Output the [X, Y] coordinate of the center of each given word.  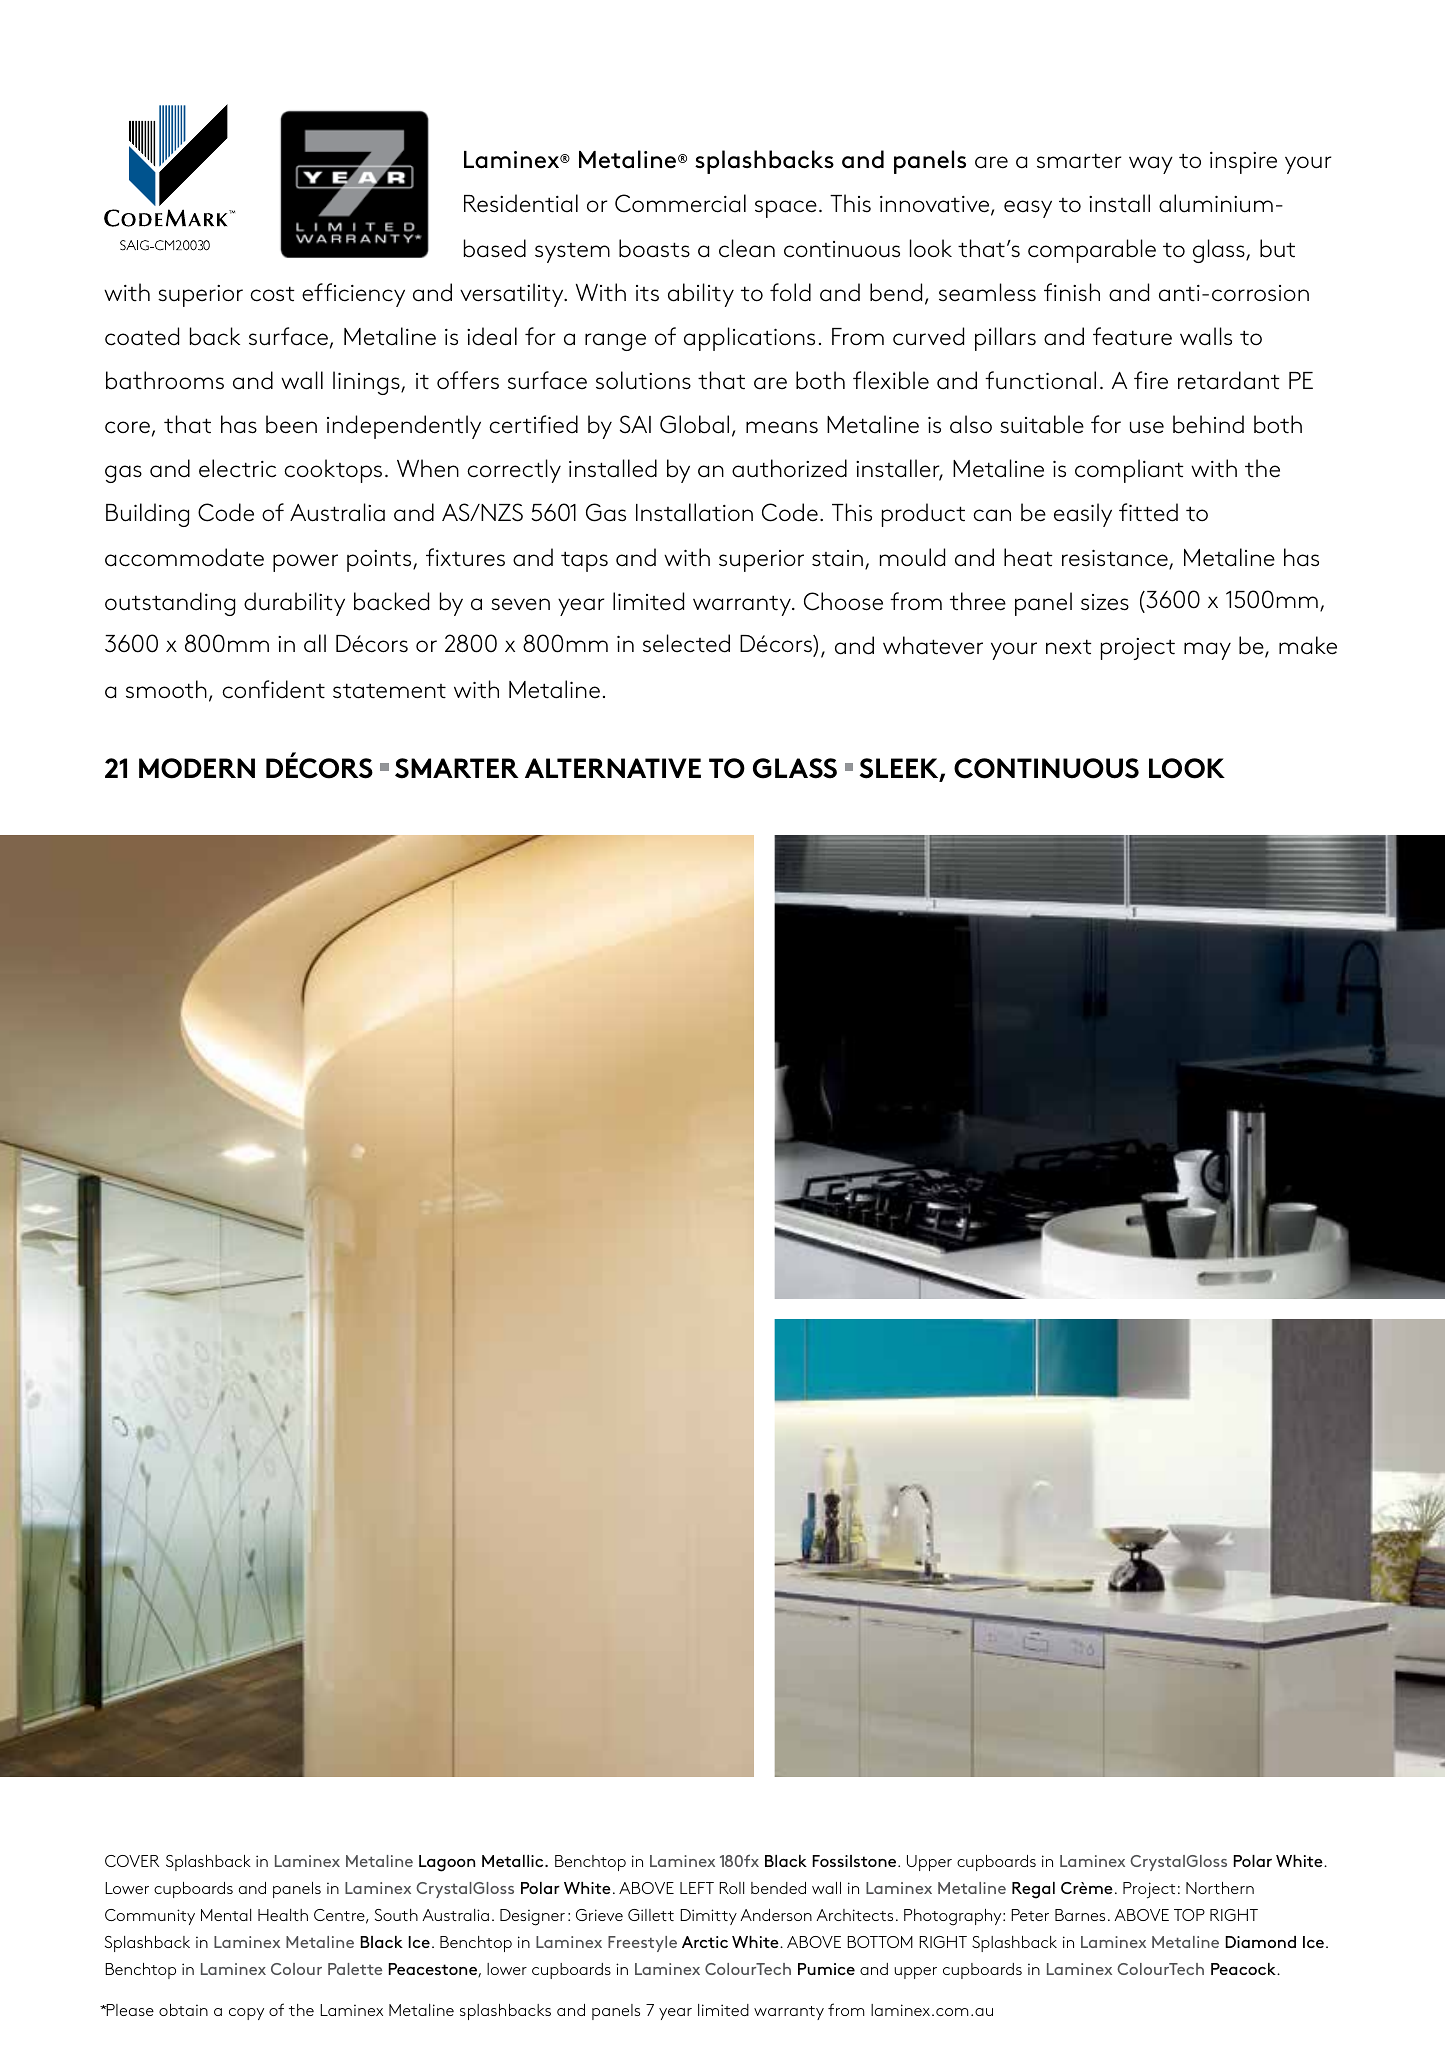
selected [686, 643]
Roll [731, 1888]
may [1207, 651]
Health [283, 1915]
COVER [132, 1861]
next [1069, 647]
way [1151, 165]
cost [272, 294]
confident [273, 689]
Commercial [680, 203]
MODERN [197, 768]
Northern [1220, 1888]
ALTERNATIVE [613, 768]
